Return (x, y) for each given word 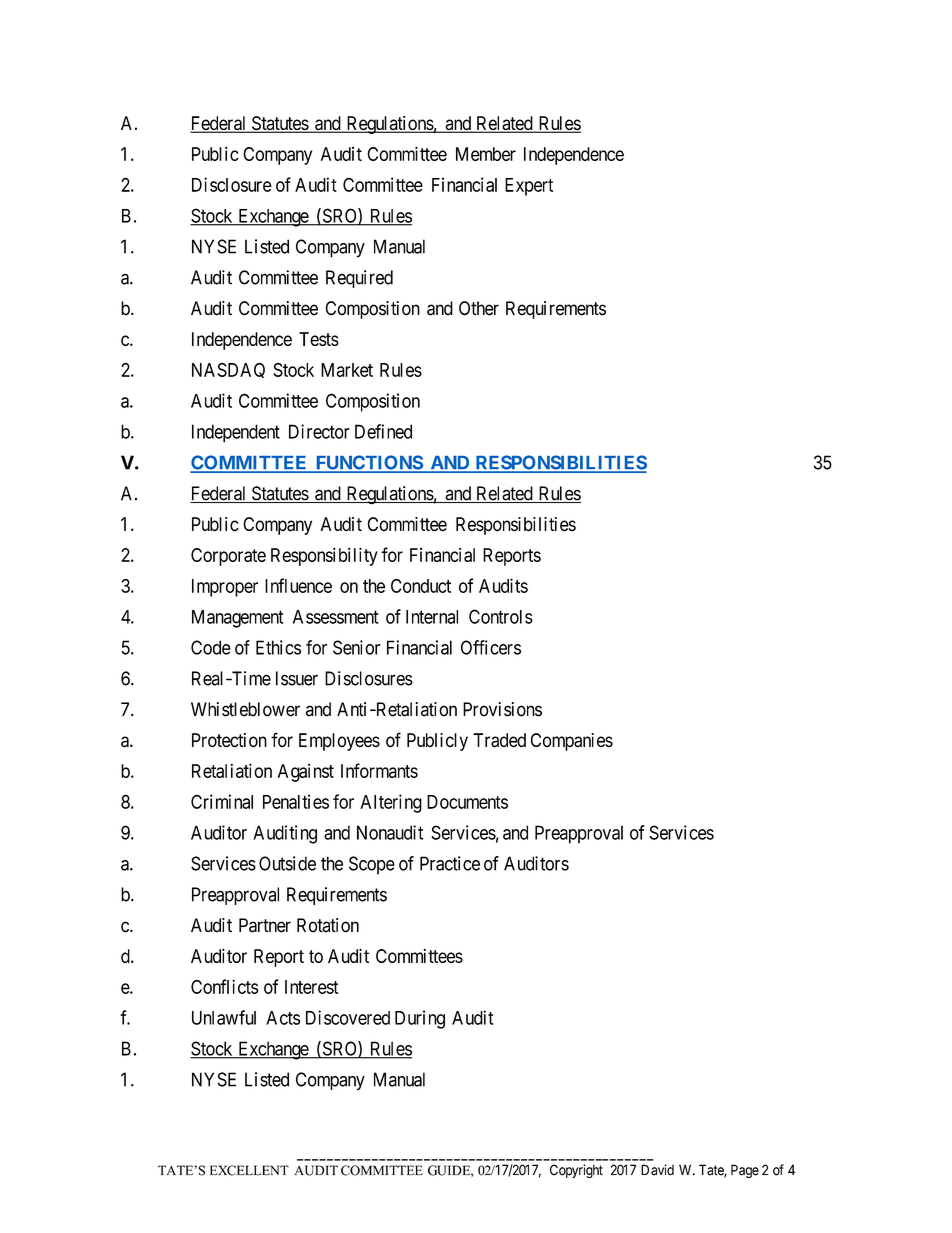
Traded (499, 740)
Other (479, 308)
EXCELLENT (249, 1170)
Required (359, 279)
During (420, 1019)
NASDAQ (228, 370)
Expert (529, 187)
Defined (383, 431)
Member (486, 154)
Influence (298, 585)
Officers (491, 647)
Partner (265, 925)
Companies (572, 742)
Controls (501, 616)
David (657, 1170)
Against (306, 772)
